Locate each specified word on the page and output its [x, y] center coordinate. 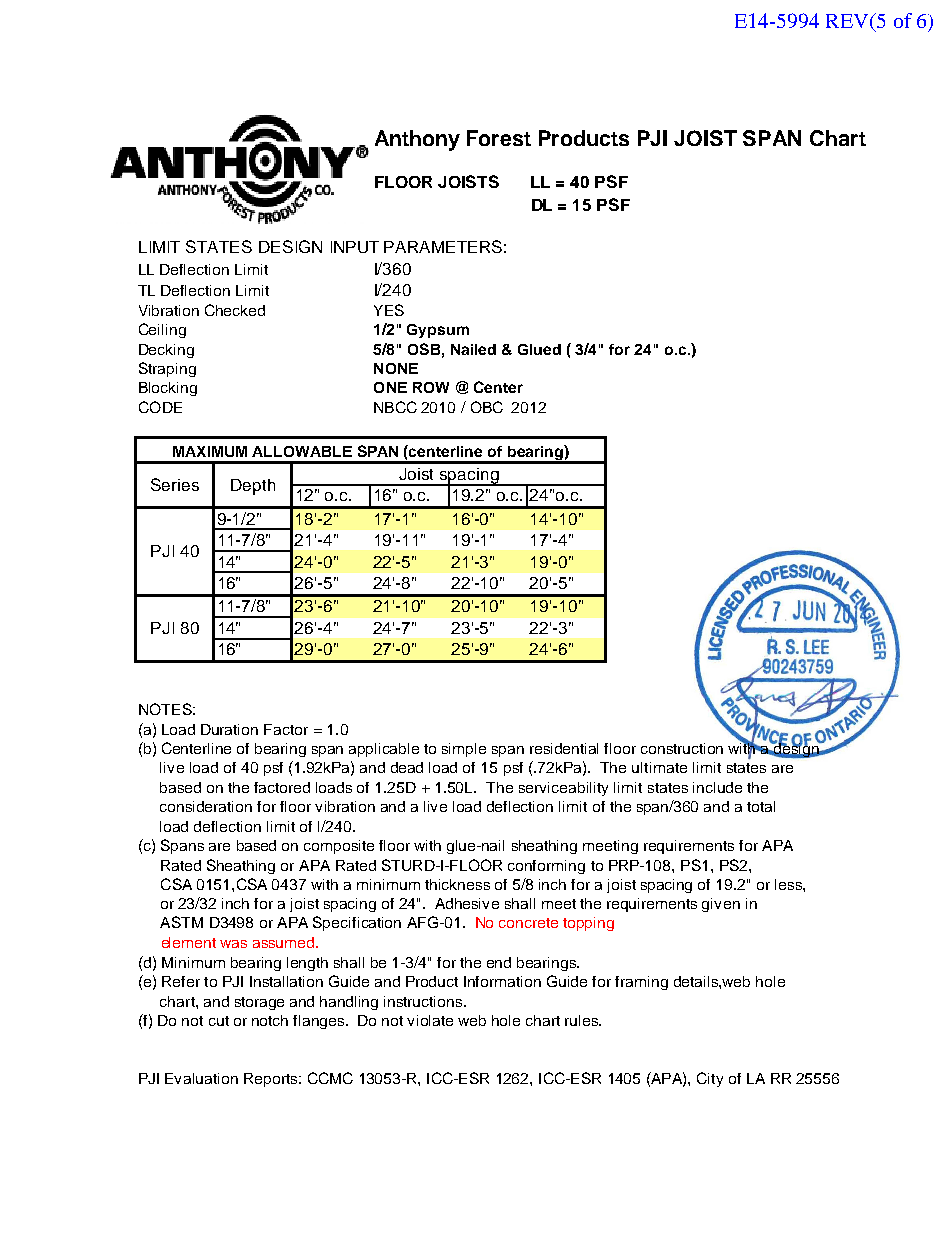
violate [430, 1020]
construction [682, 748]
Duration [229, 729]
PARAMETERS [443, 246]
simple [464, 750]
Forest [499, 138]
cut [219, 1021]
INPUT [355, 247]
